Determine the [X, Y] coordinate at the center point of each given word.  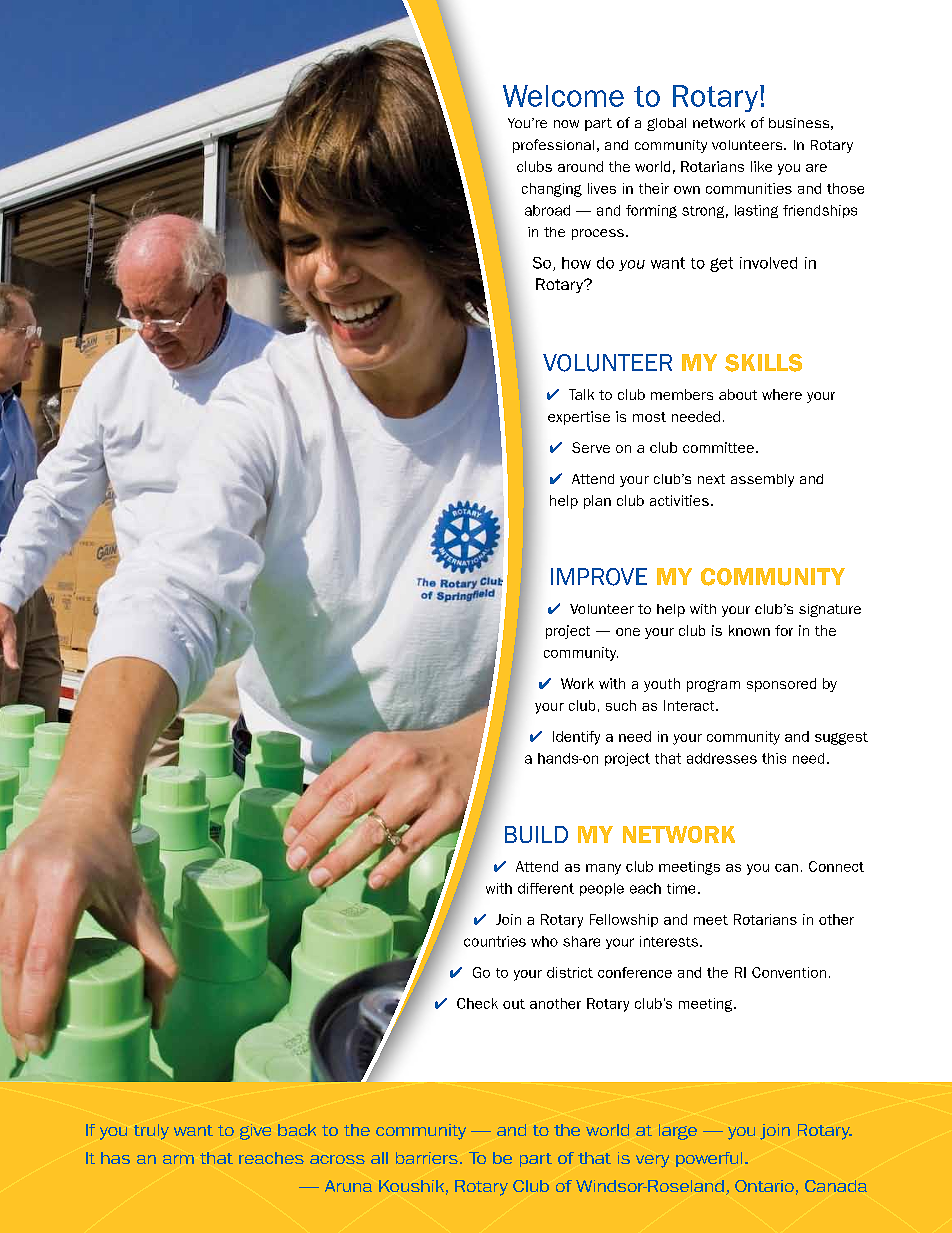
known [749, 630]
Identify [576, 738]
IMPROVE [599, 577]
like [761, 166]
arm [178, 1159]
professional [553, 146]
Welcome [563, 96]
